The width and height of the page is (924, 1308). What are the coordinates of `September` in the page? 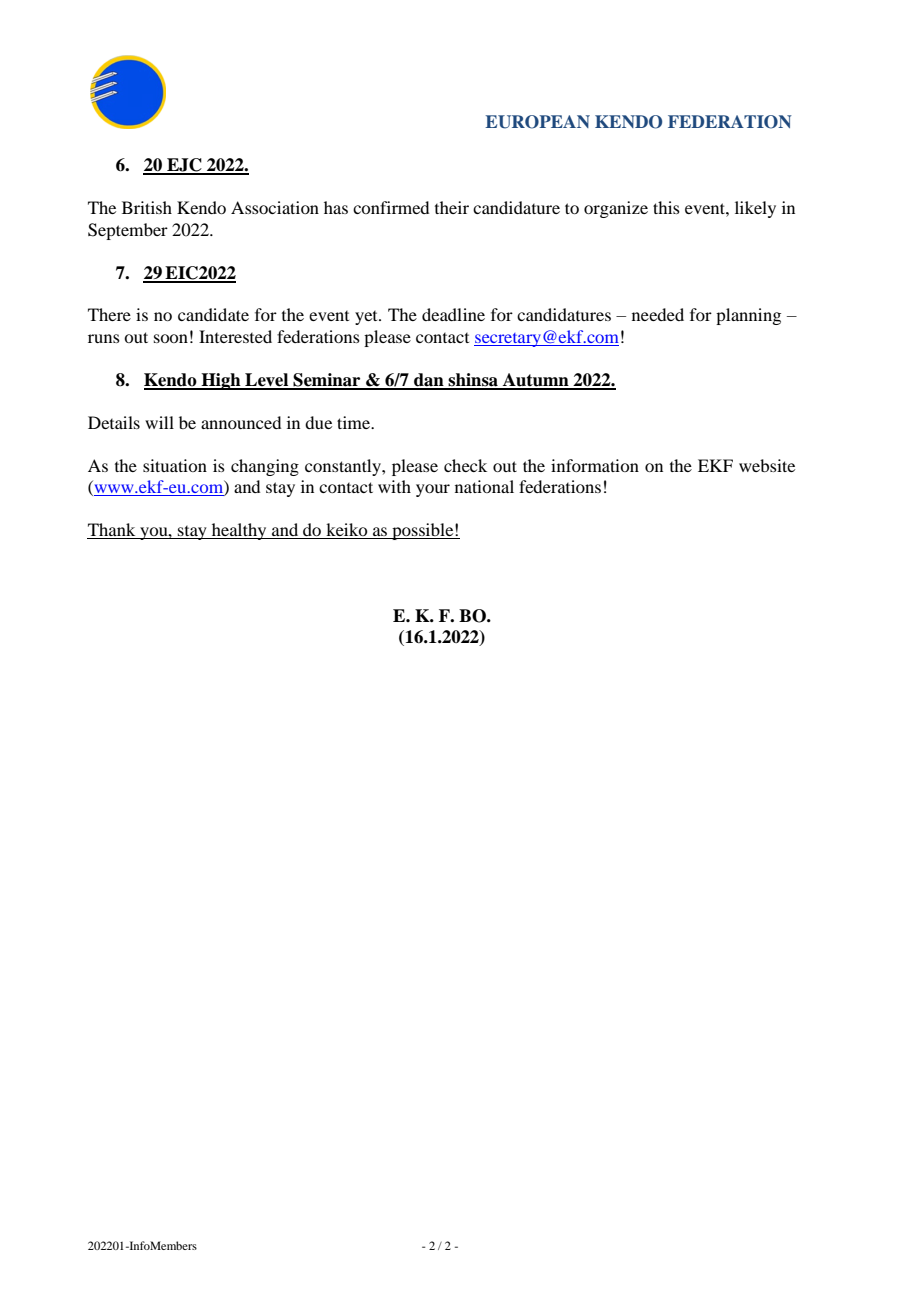 It's located at (128, 231).
